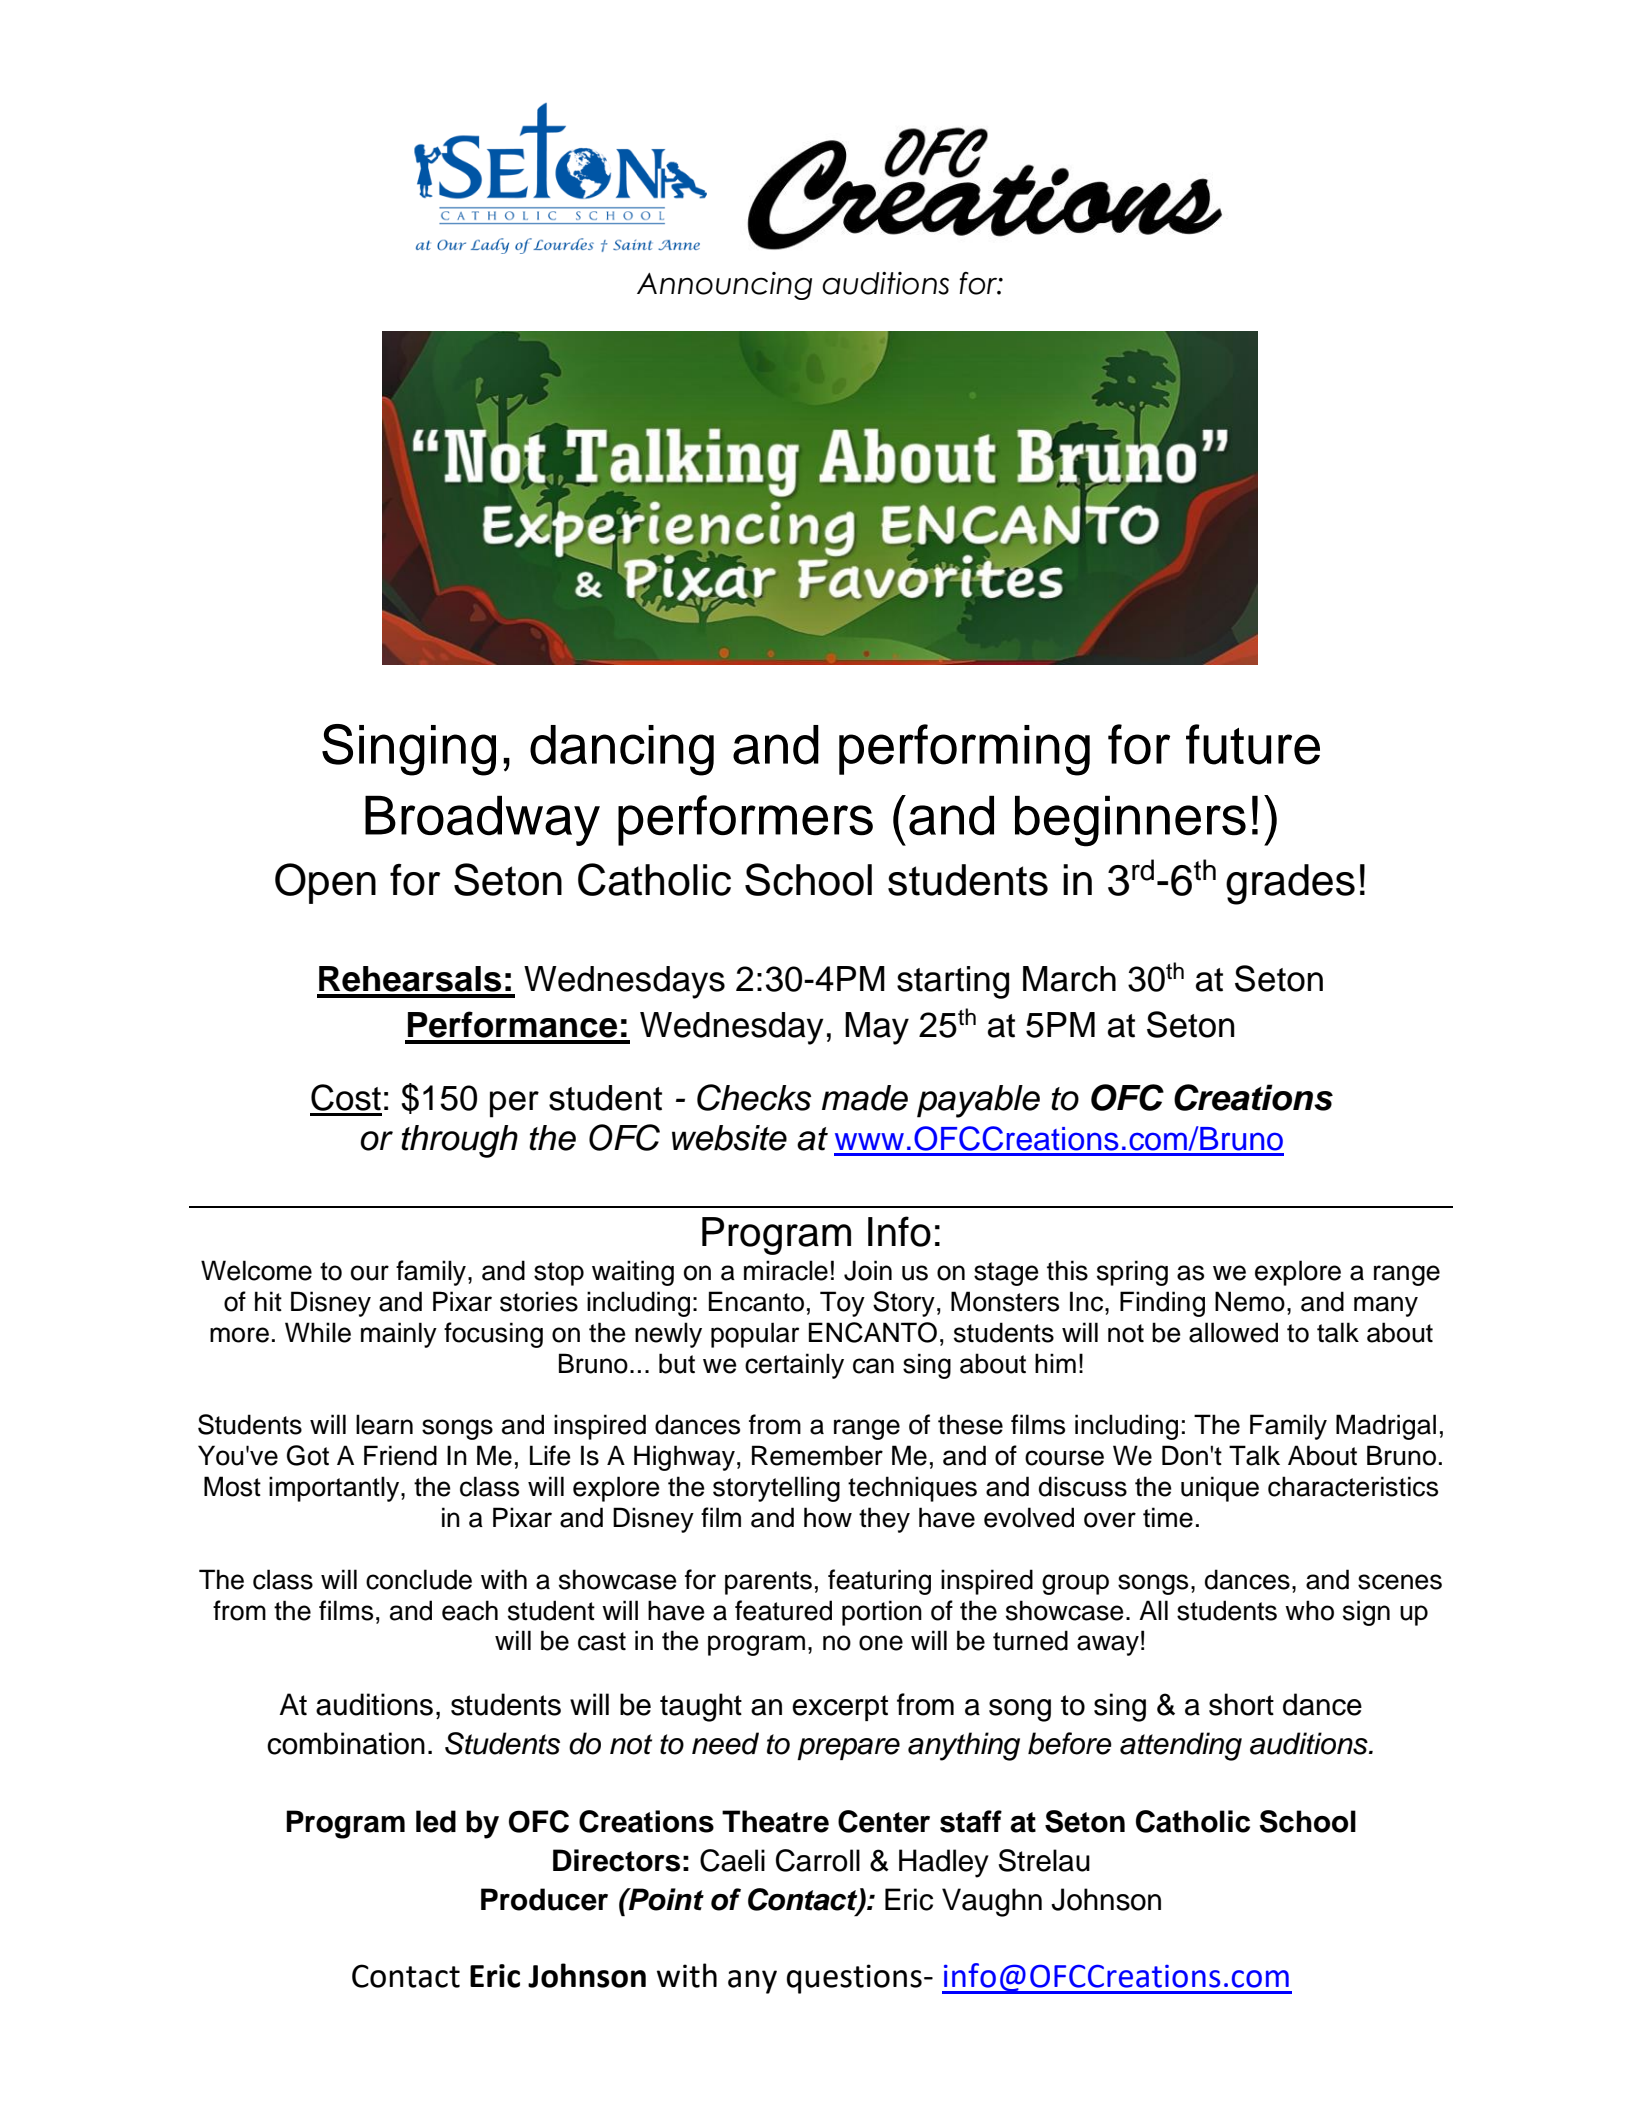  What do you see at coordinates (1130, 821) in the document?
I see `beginners` at bounding box center [1130, 821].
